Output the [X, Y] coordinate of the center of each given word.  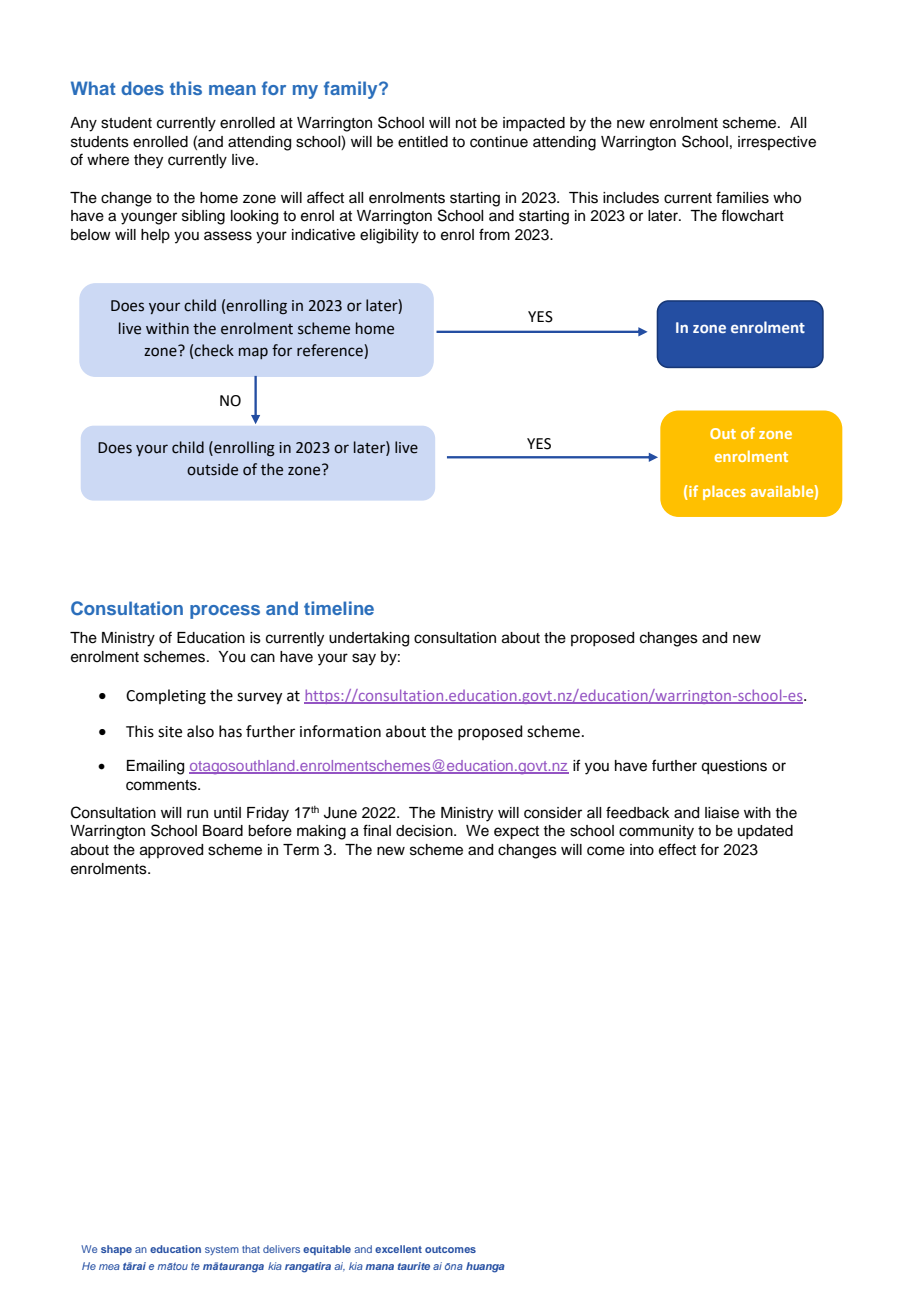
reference [331, 351]
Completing [166, 697]
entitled [423, 142]
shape [116, 1250]
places [724, 492]
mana [380, 1267]
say [364, 659]
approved [171, 851]
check [214, 350]
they [148, 161]
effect [677, 849]
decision [425, 831]
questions [734, 767]
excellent [398, 1249]
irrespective [777, 143]
